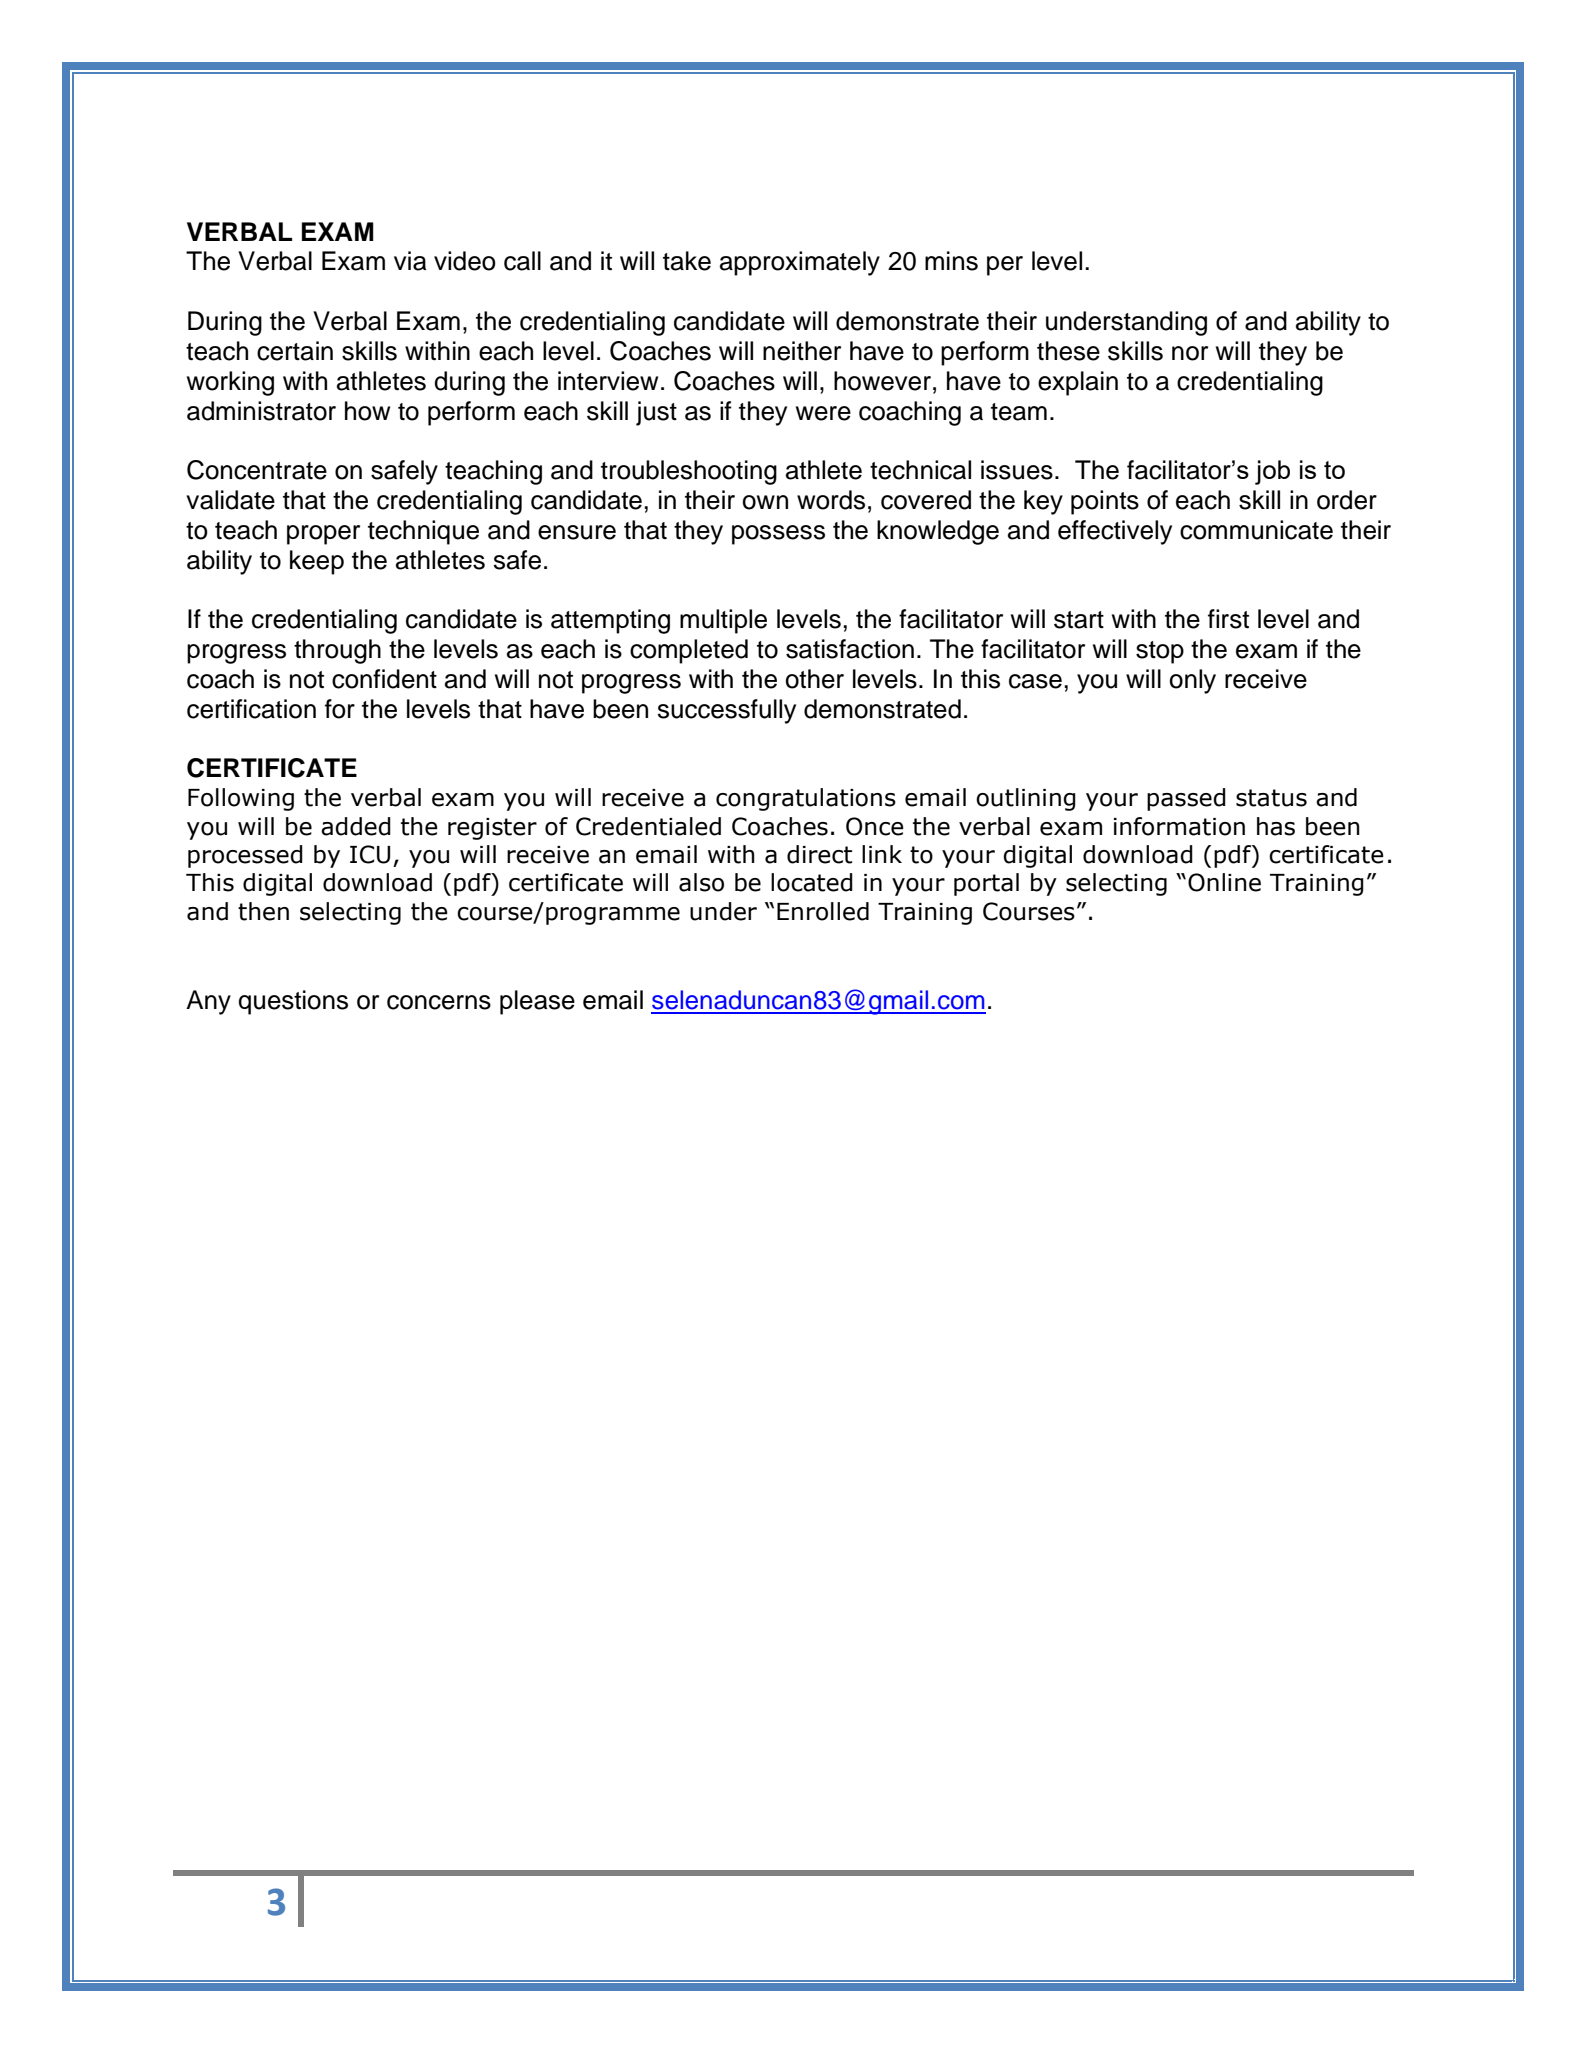  I want to click on proper, so click(323, 535).
